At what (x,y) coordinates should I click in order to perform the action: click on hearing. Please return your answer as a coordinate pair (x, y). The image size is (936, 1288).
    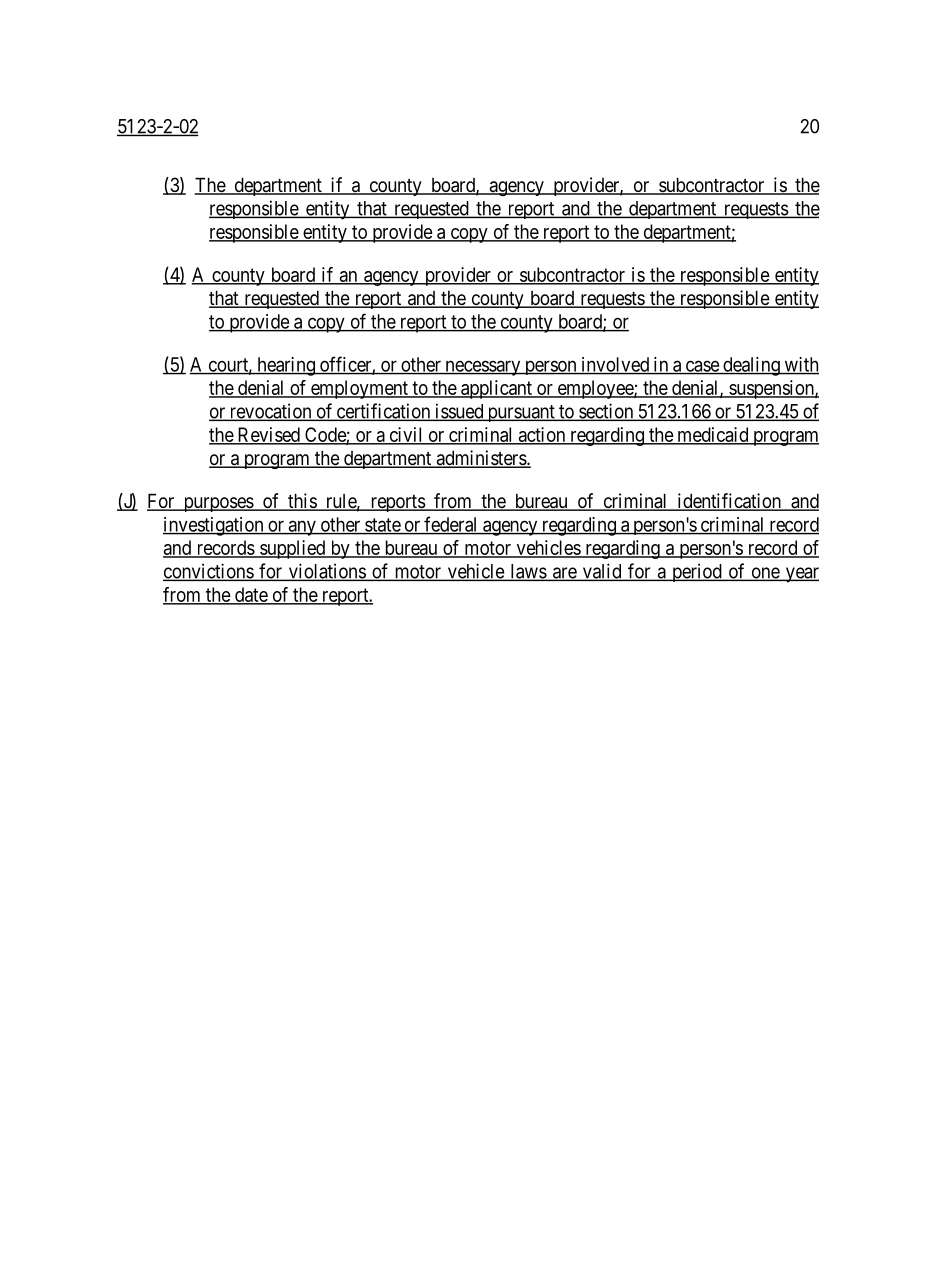
    Looking at the image, I should click on (286, 366).
